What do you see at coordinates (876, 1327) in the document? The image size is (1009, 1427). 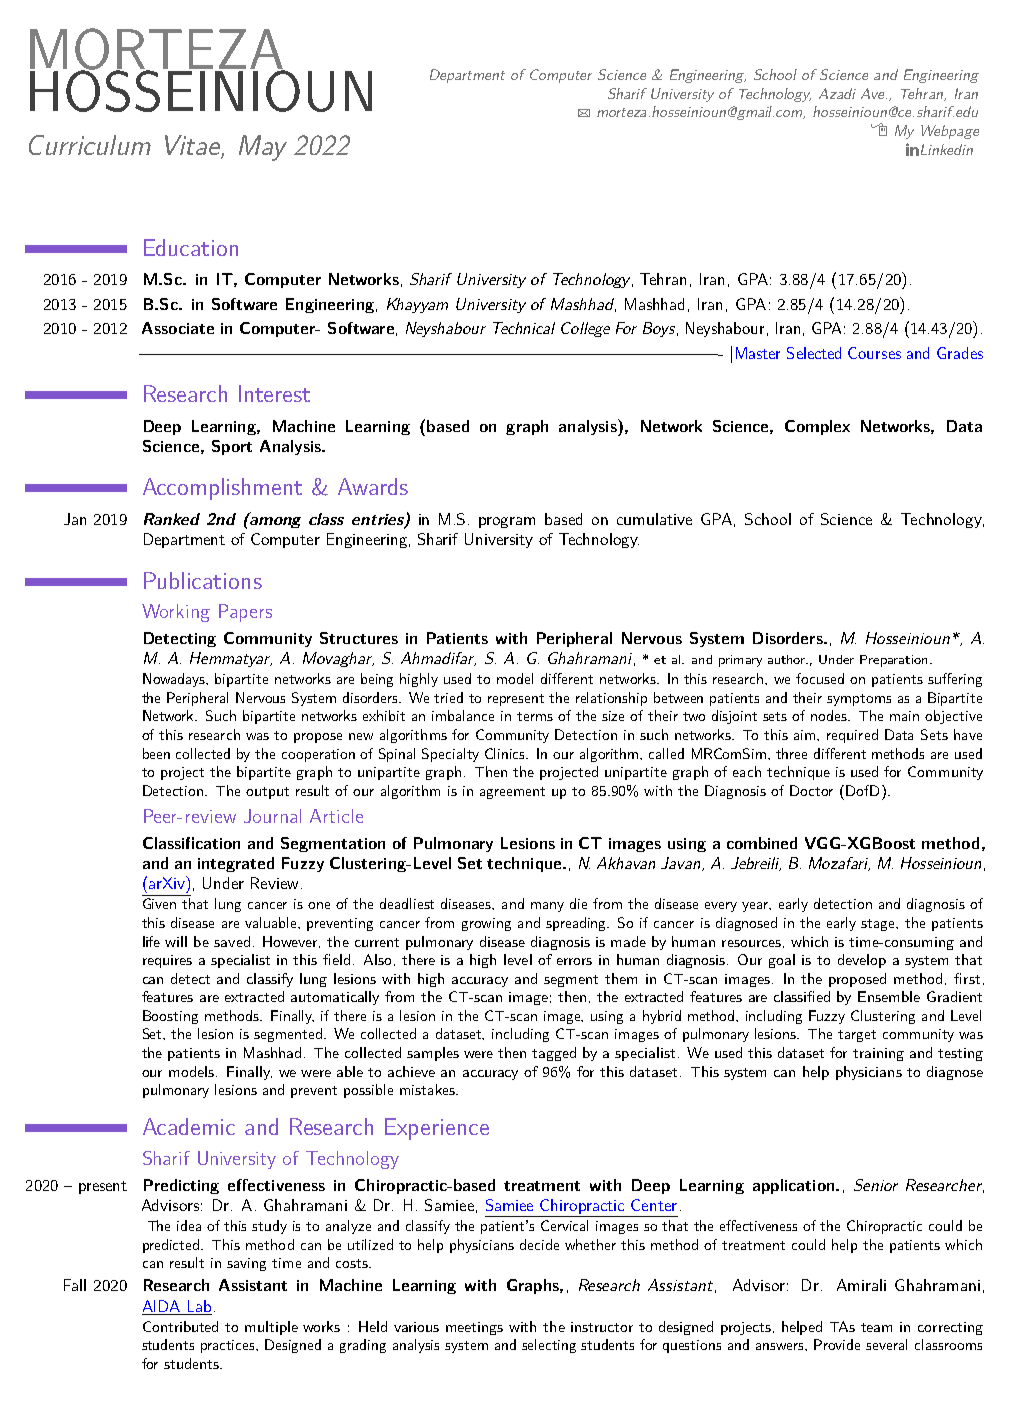 I see `team` at bounding box center [876, 1327].
